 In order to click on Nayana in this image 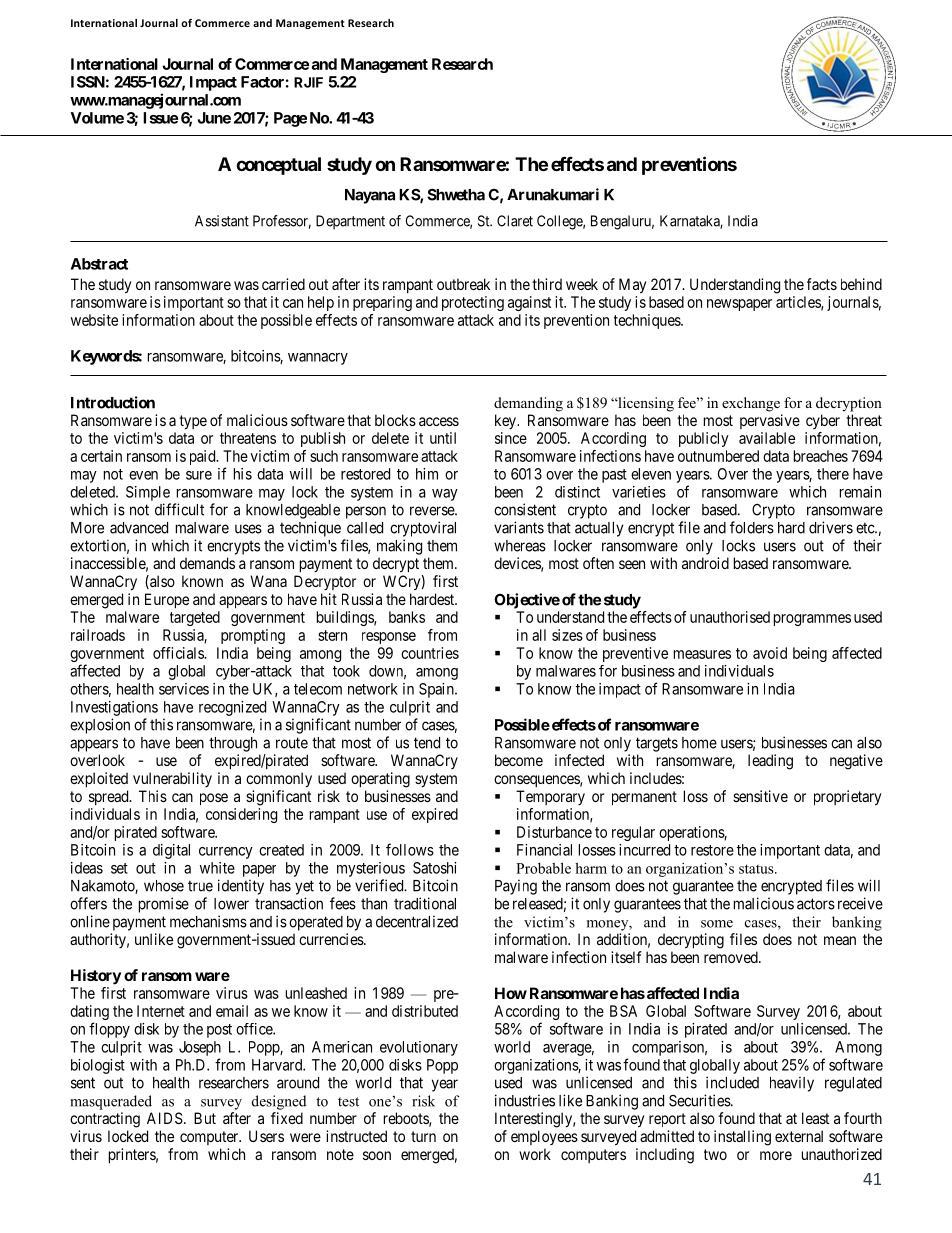, I will do `click(370, 196)`.
